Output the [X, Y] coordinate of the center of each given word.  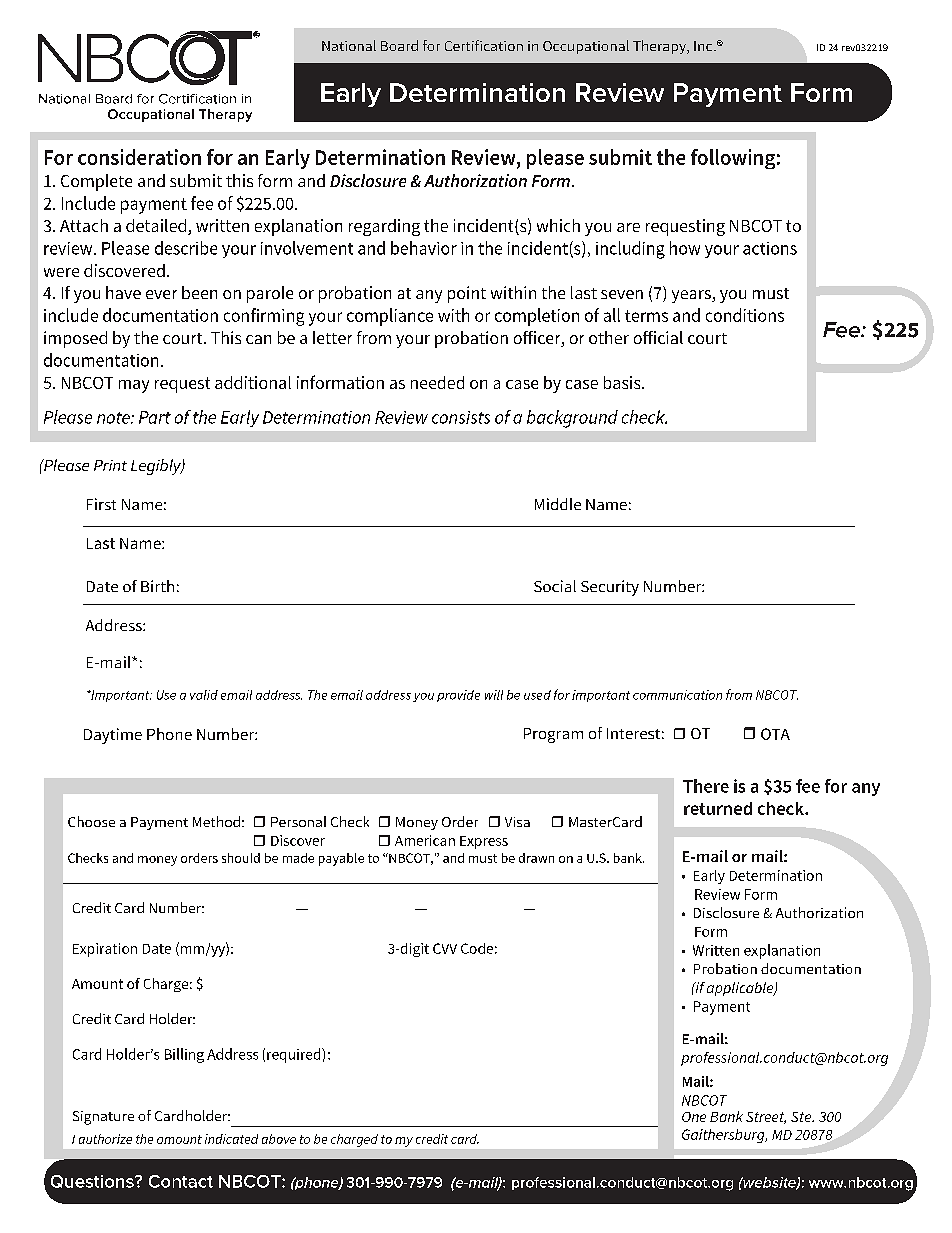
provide [458, 696]
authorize [105, 1139]
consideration [139, 157]
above [279, 1139]
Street [766, 1118]
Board [399, 45]
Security [610, 588]
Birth [157, 586]
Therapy [660, 47]
